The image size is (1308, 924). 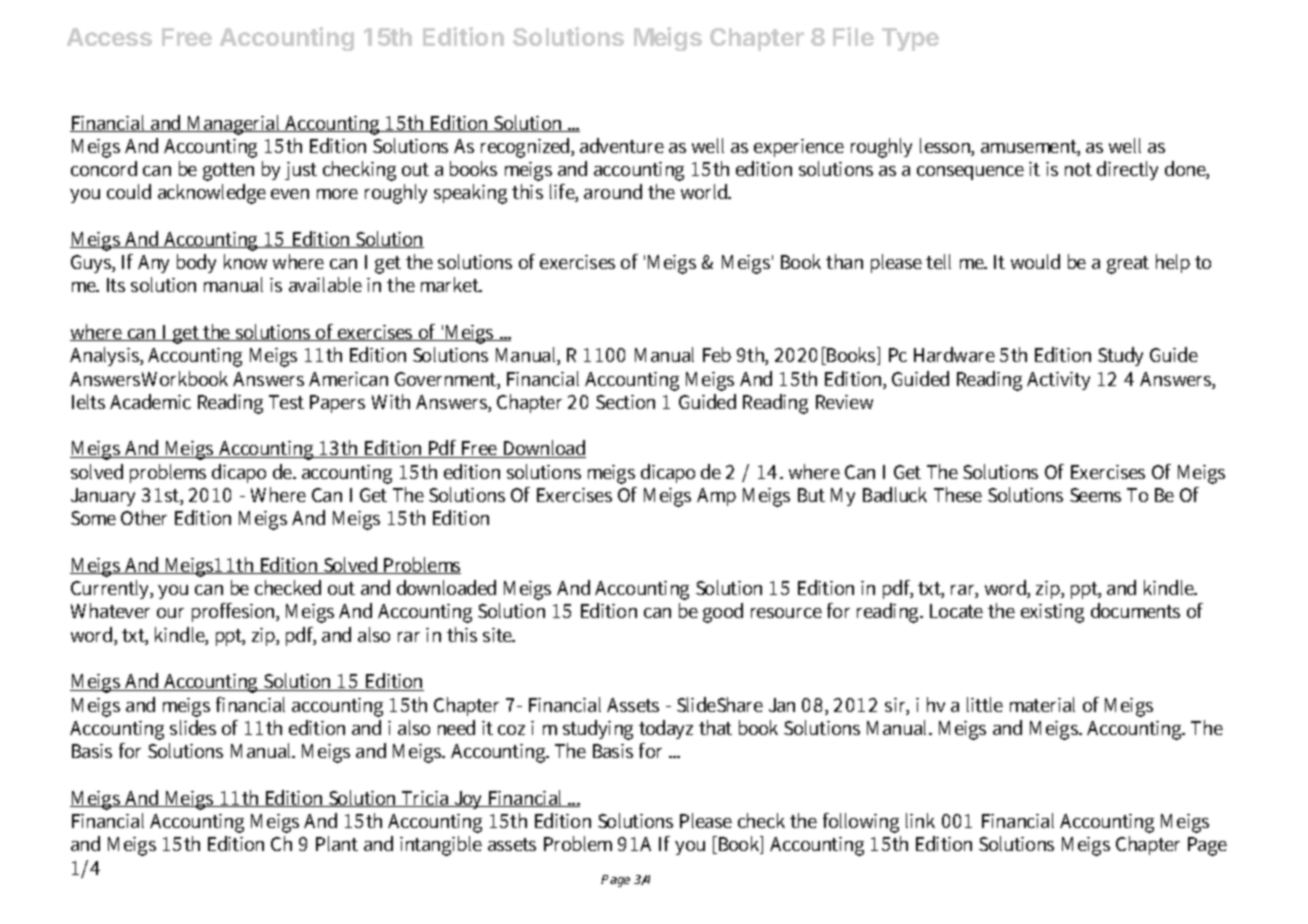 What do you see at coordinates (613, 191) in the screenshot?
I see `around` at bounding box center [613, 191].
